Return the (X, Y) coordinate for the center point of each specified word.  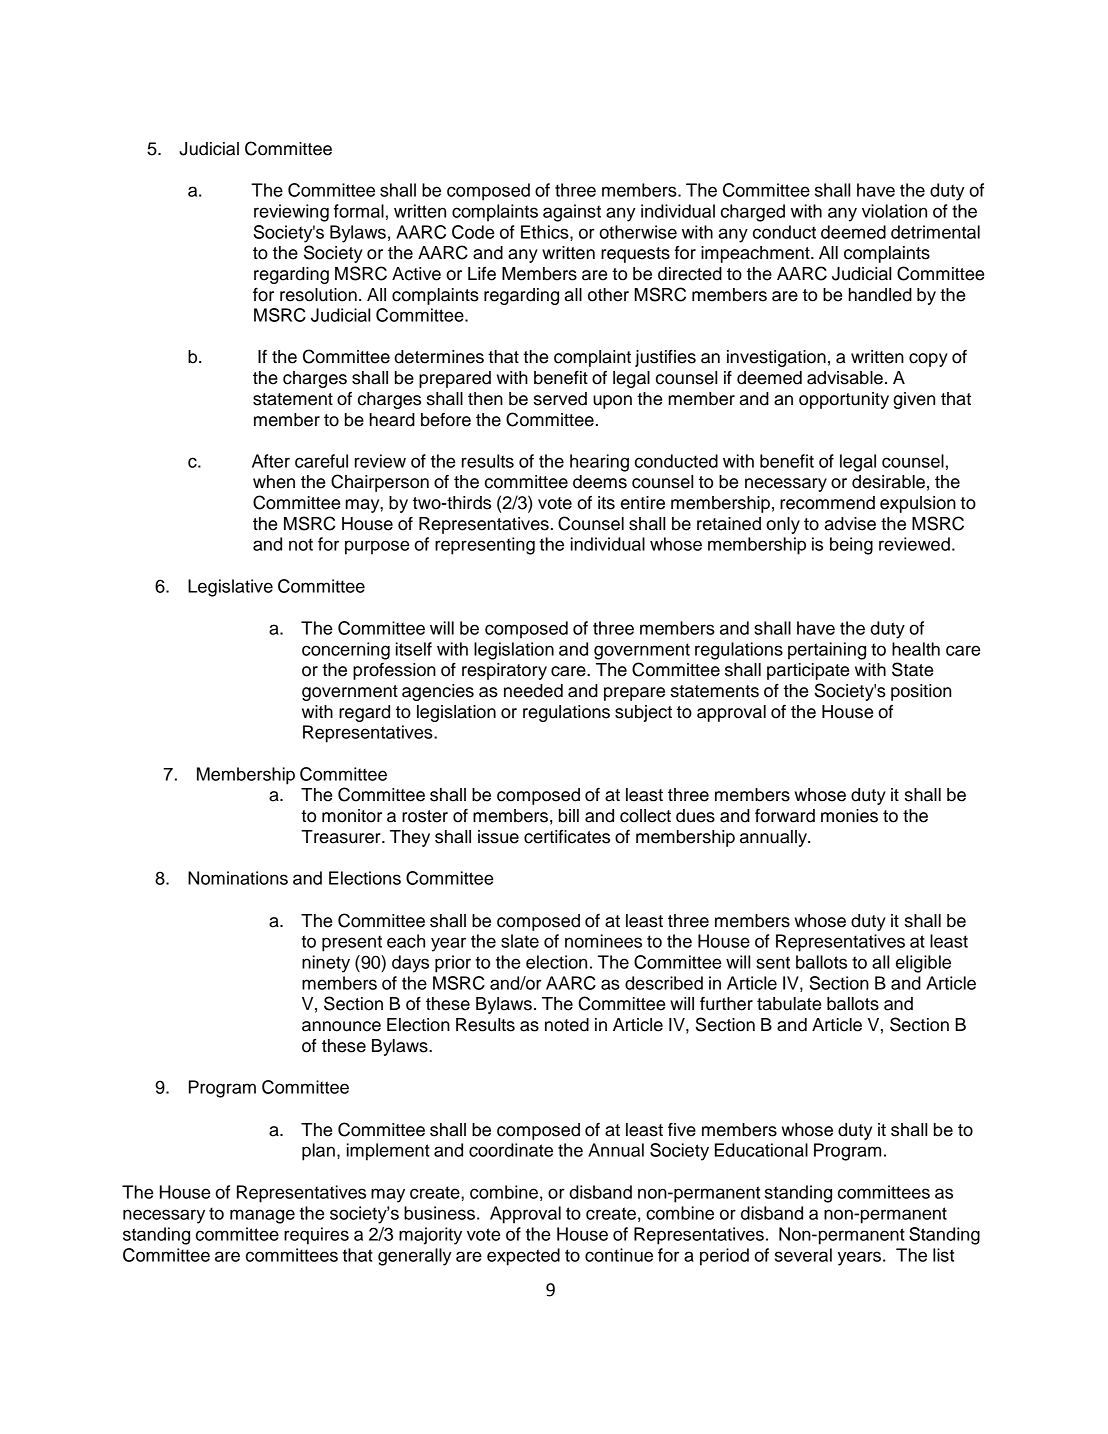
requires (316, 1236)
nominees (603, 941)
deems (600, 482)
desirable (888, 482)
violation (894, 211)
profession (394, 671)
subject (643, 713)
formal (359, 211)
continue (619, 1255)
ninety (326, 964)
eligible (923, 964)
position (921, 692)
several (803, 1255)
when (274, 482)
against (572, 213)
